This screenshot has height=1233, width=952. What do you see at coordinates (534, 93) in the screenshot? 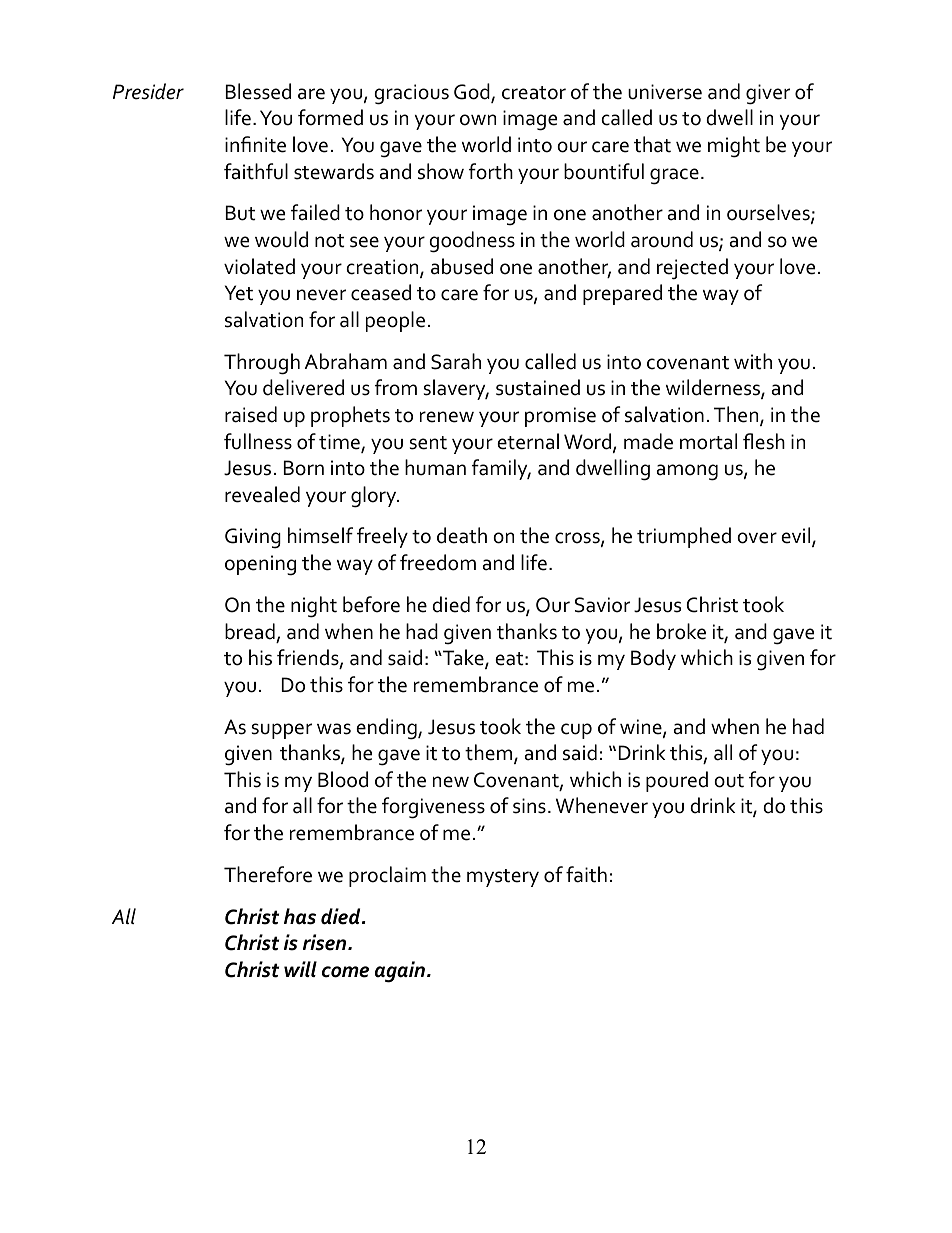
I see `creator` at bounding box center [534, 93].
